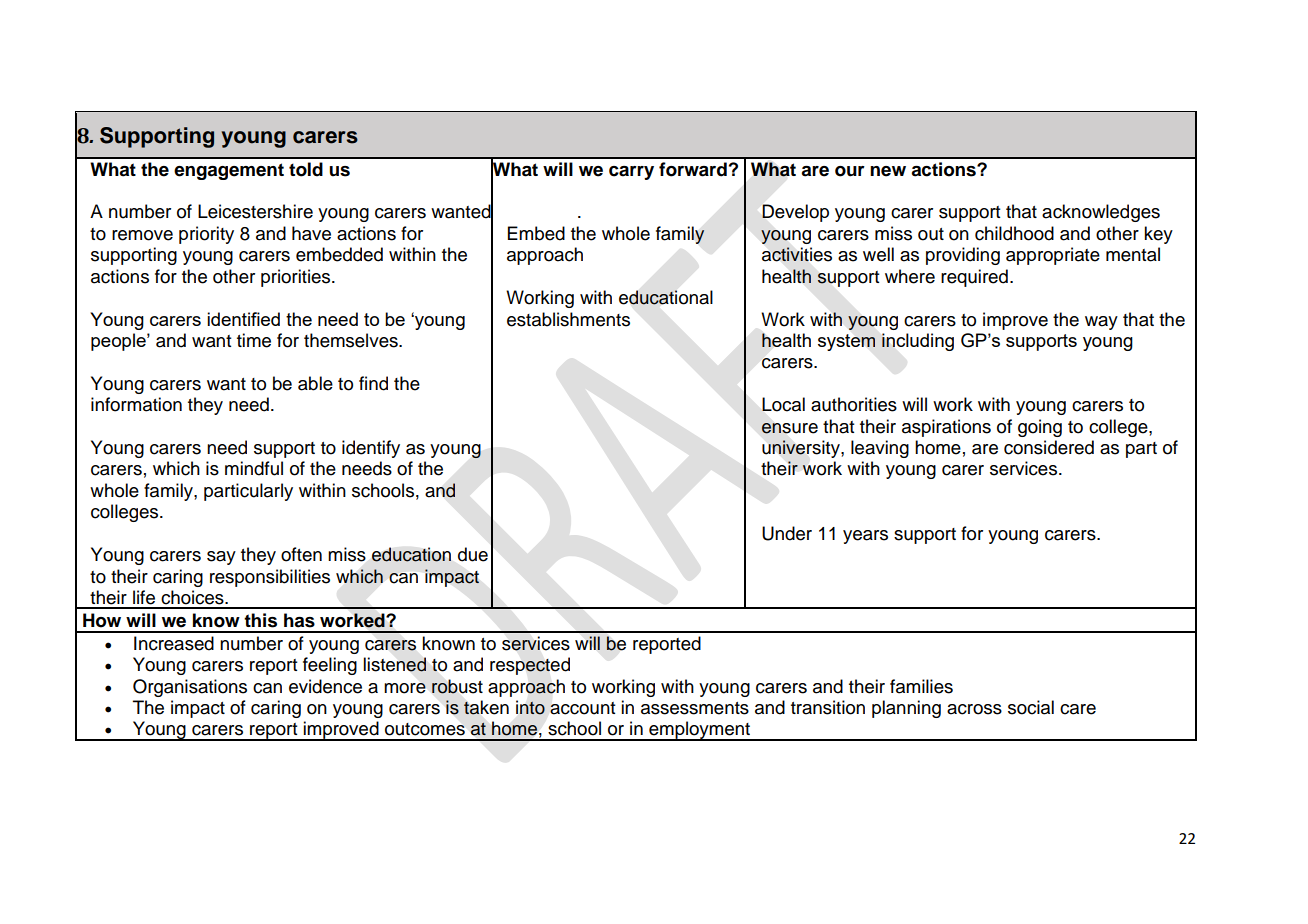 Image resolution: width=1308 pixels, height=924 pixels. Describe the element at coordinates (568, 319) in the image. I see `establishments` at that location.
